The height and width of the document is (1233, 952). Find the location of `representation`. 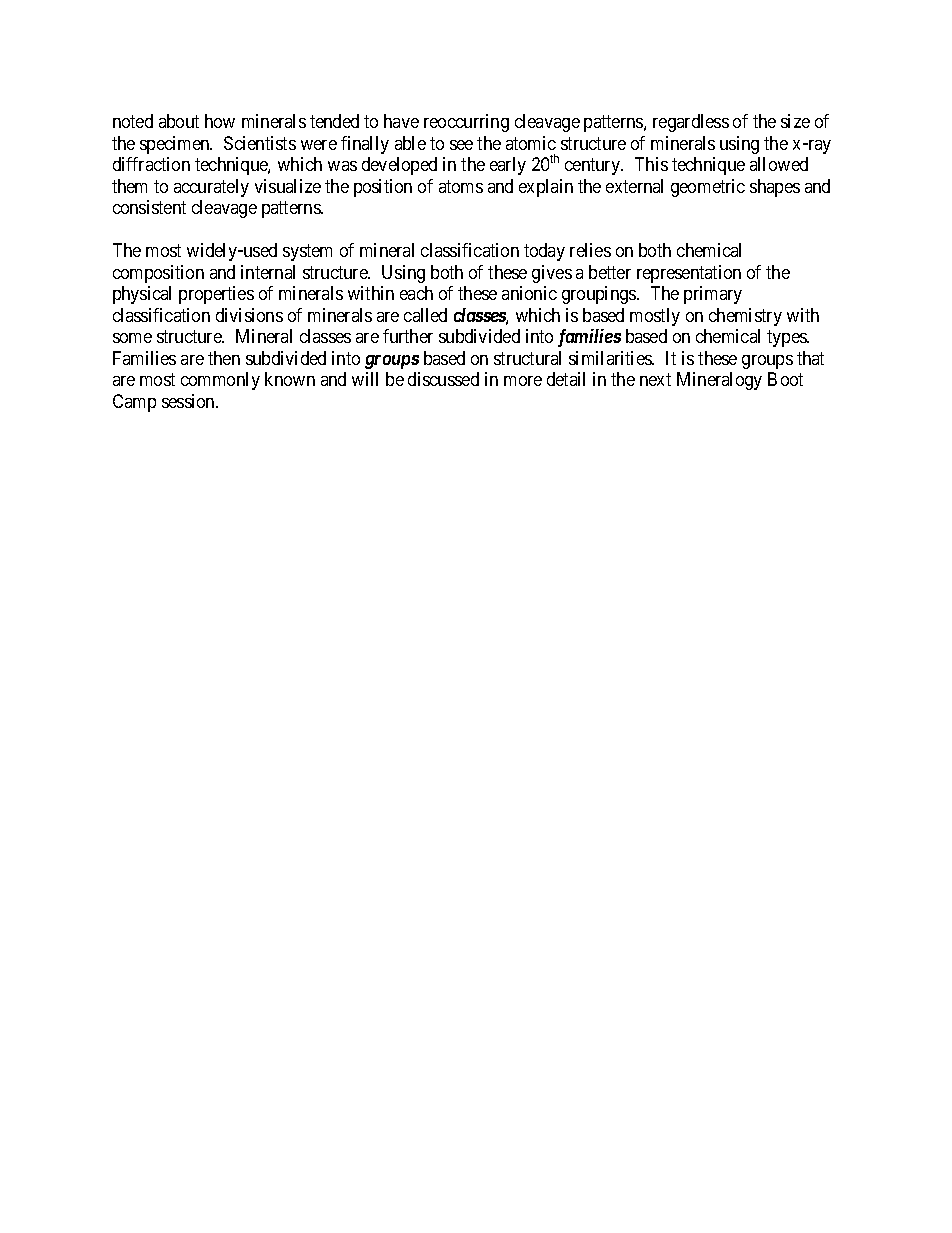

representation is located at coordinates (689, 274).
